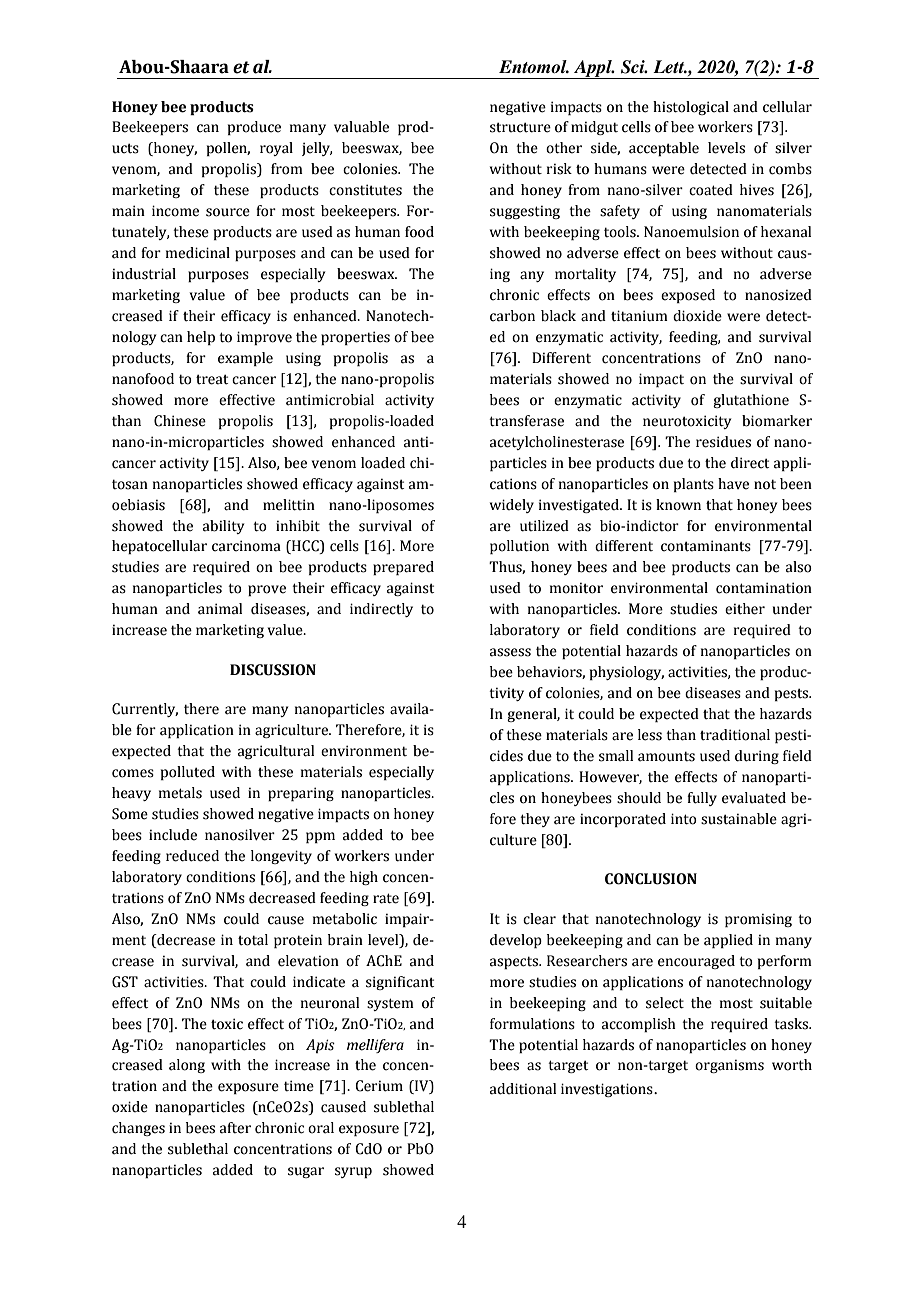 The image size is (924, 1308). I want to click on structure, so click(520, 127).
